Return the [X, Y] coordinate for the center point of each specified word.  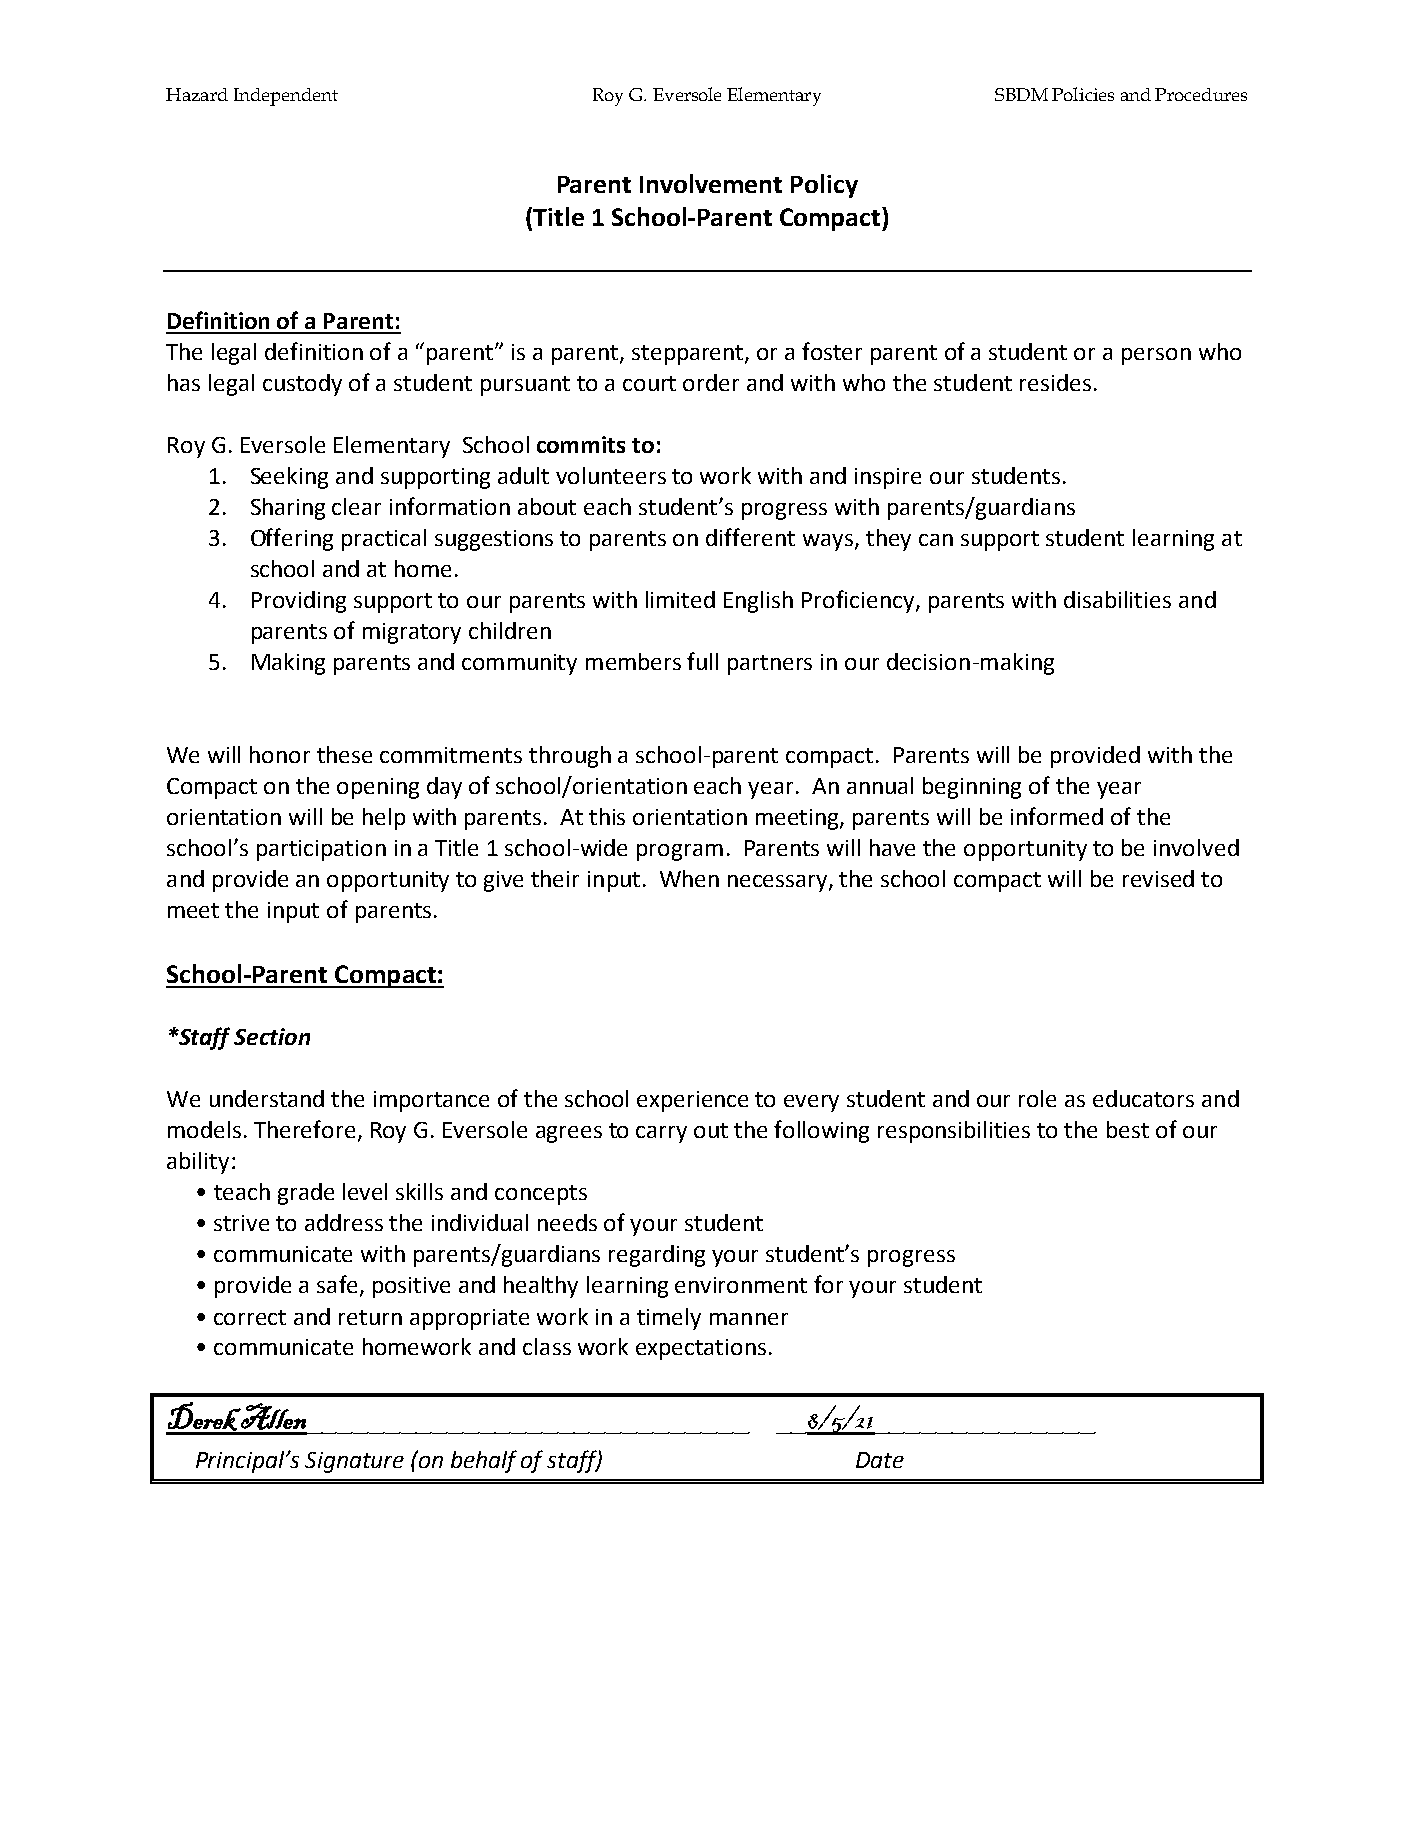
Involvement [711, 183]
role [1037, 1098]
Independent [286, 97]
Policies [1083, 94]
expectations [701, 1349]
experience [692, 1101]
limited [680, 599]
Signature [354, 1462]
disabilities [1117, 599]
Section [272, 1036]
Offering [292, 539]
